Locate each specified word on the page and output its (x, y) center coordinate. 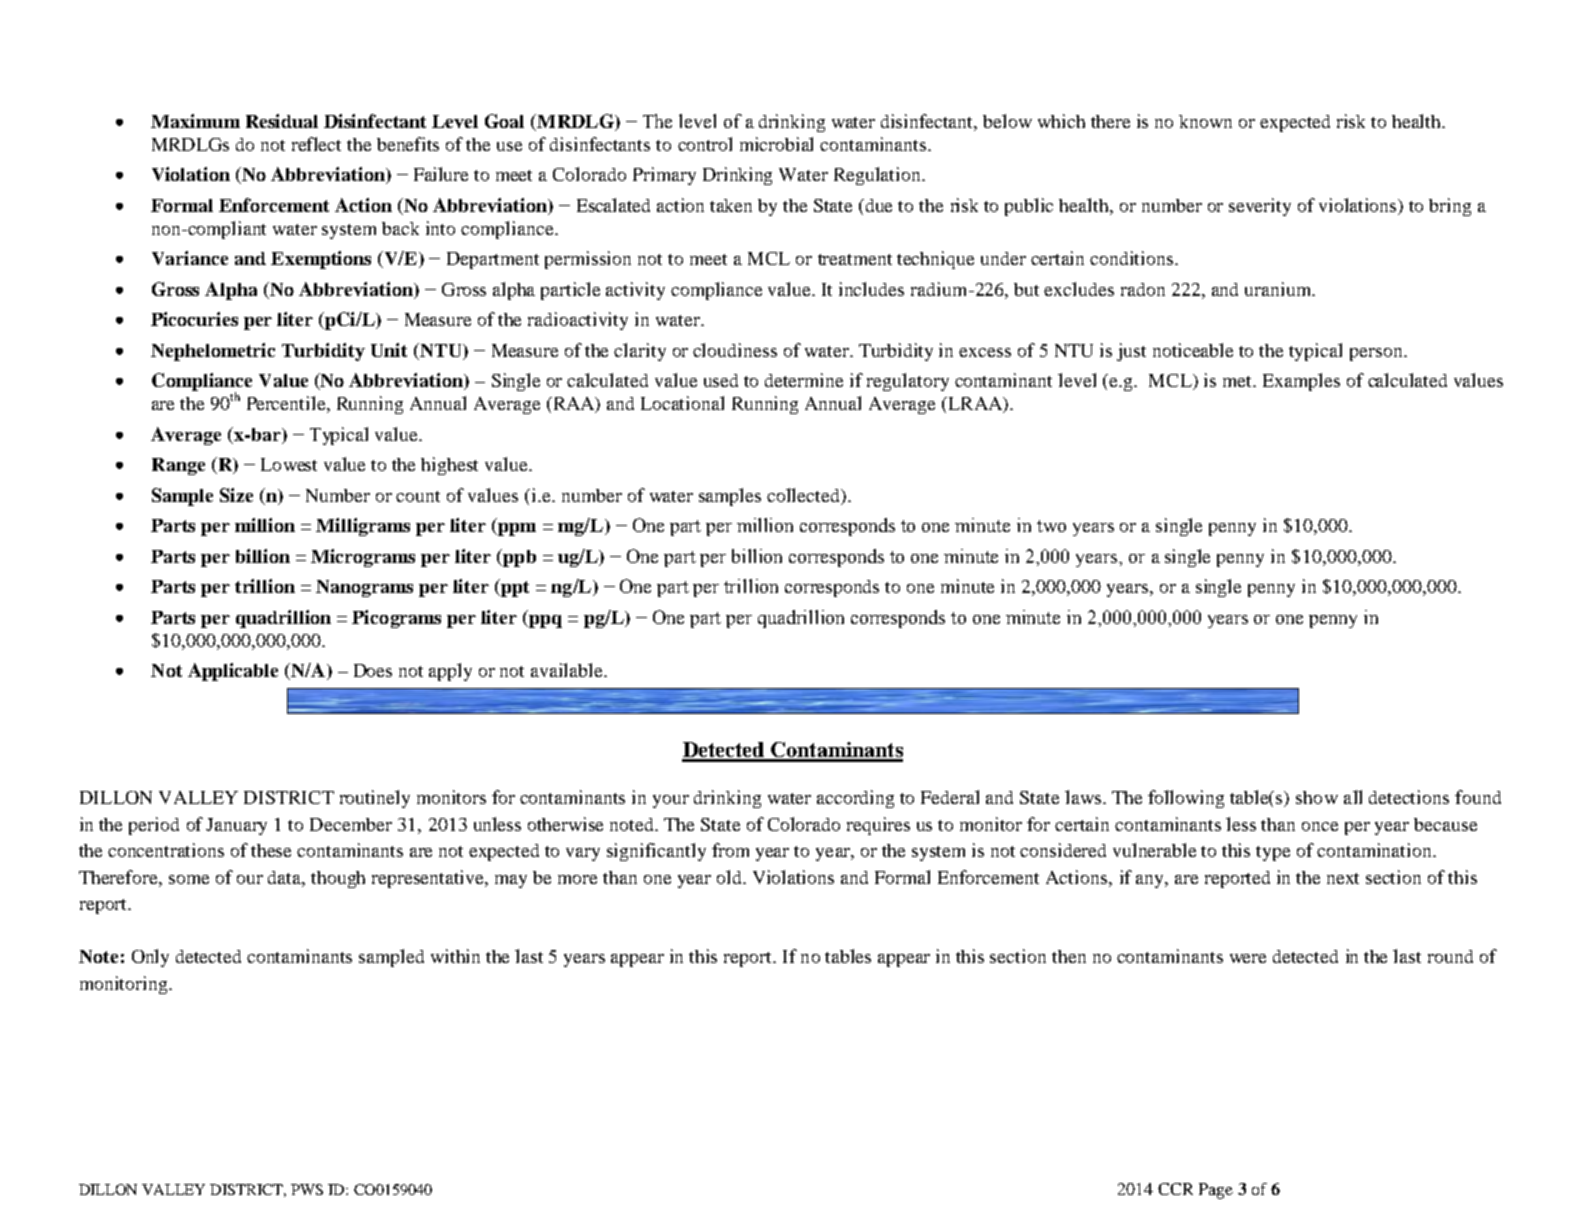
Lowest (289, 464)
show (1317, 797)
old (731, 877)
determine (804, 380)
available (568, 670)
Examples (1301, 382)
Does (373, 670)
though (338, 879)
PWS (307, 1189)
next (1343, 878)
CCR (1175, 1189)
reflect (316, 144)
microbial (776, 144)
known (1205, 121)
